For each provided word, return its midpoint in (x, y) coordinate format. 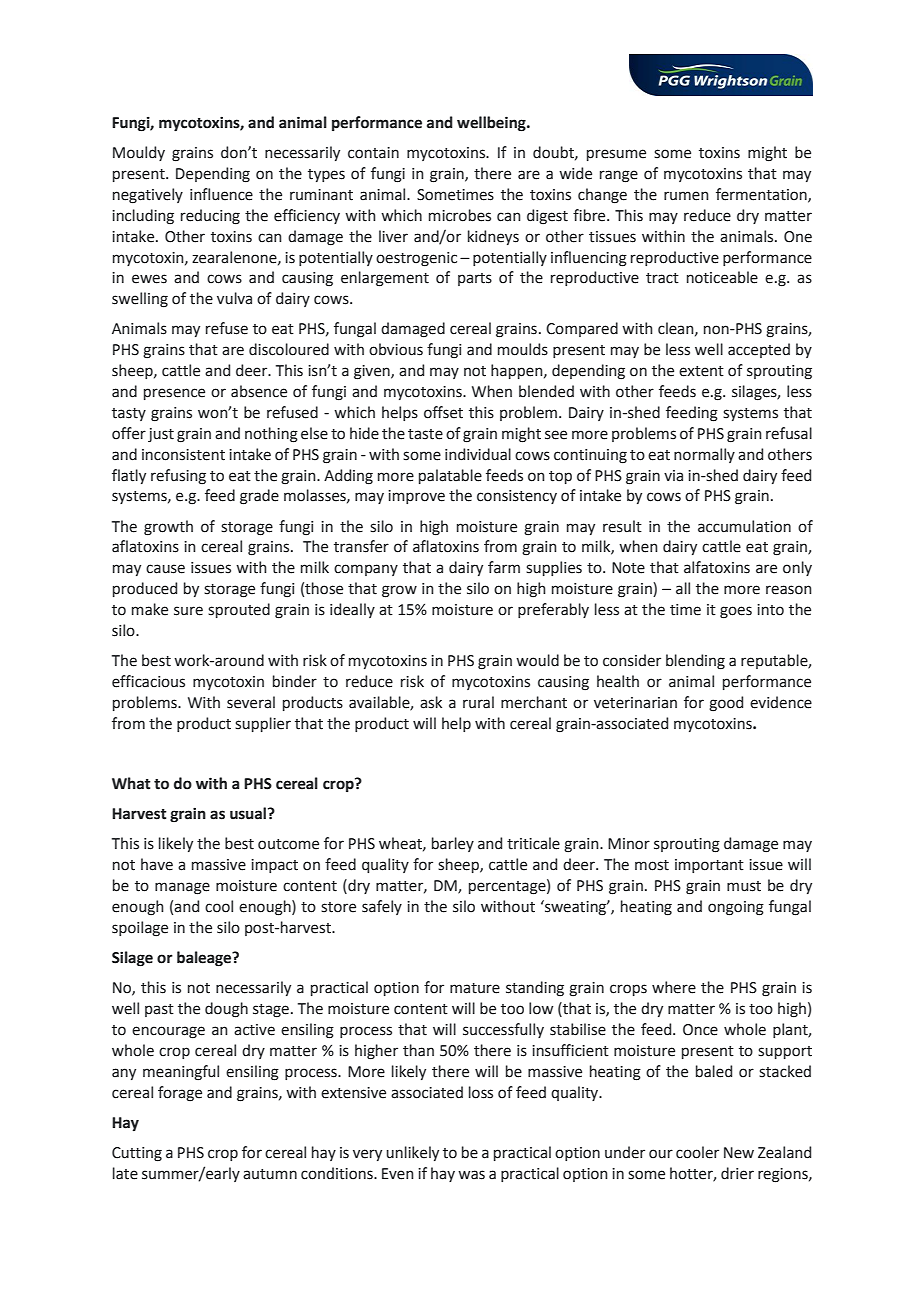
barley (453, 844)
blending (695, 662)
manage (182, 888)
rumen (686, 196)
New (739, 1153)
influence (221, 194)
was (471, 1175)
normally (704, 455)
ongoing (736, 908)
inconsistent (183, 455)
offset (443, 412)
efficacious (148, 681)
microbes (460, 215)
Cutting (137, 1154)
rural (478, 702)
